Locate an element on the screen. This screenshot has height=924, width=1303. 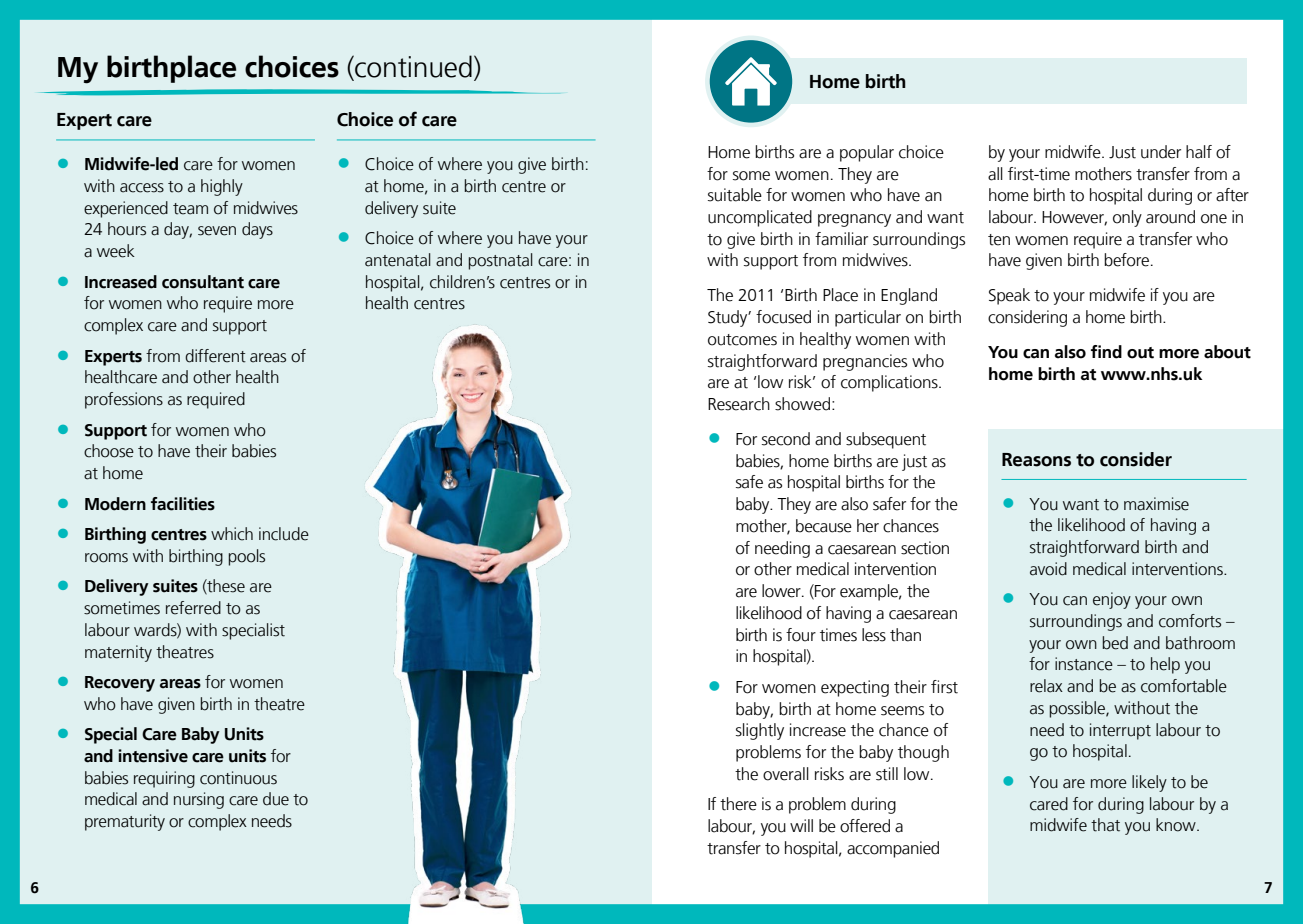
continued is located at coordinates (412, 67).
